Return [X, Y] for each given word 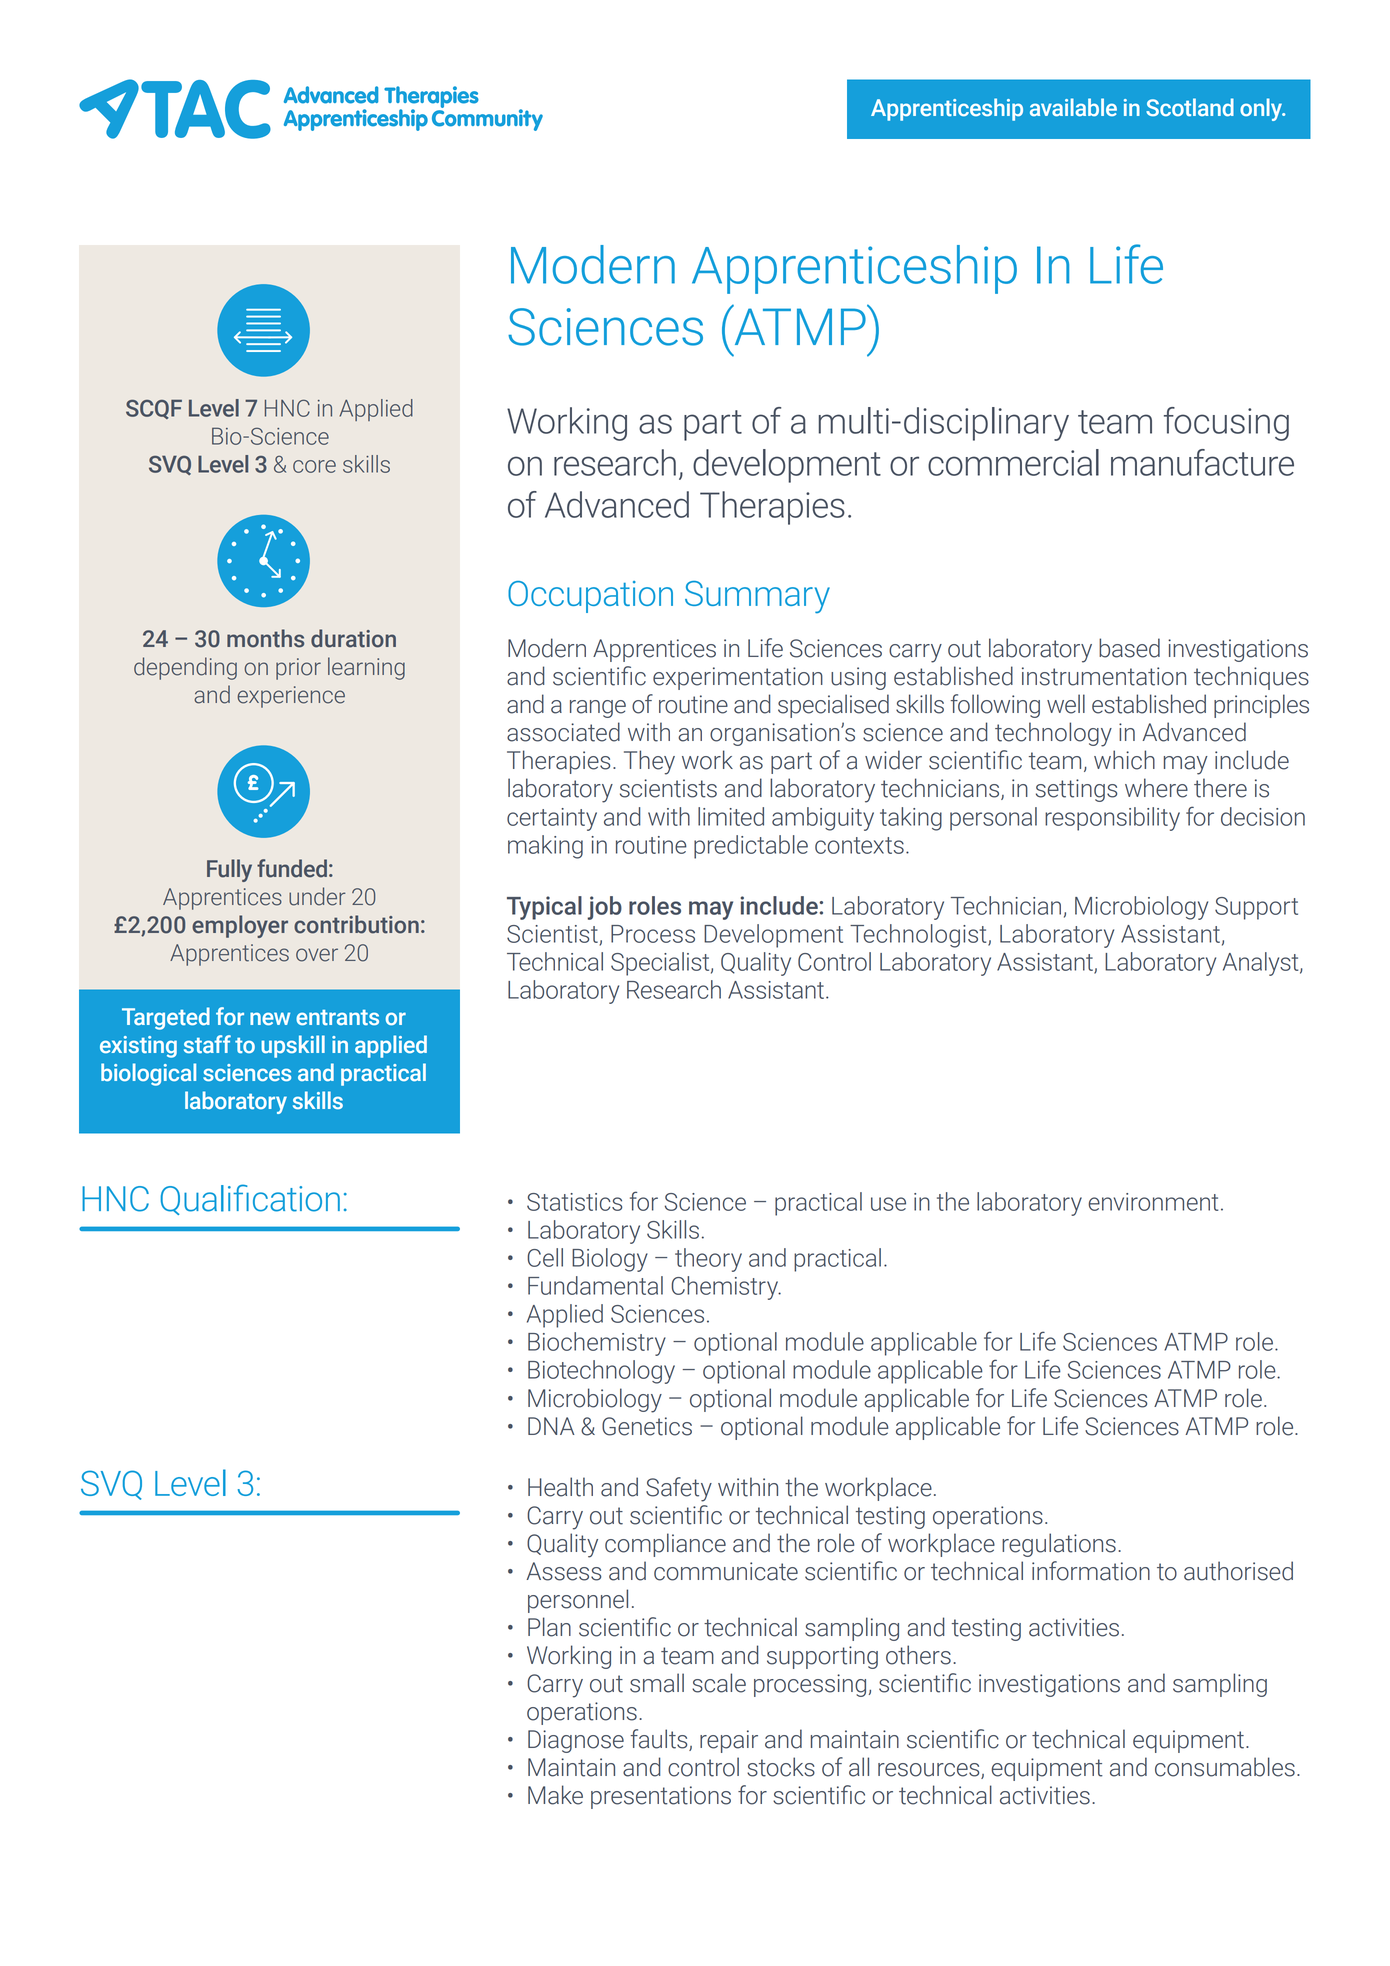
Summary [757, 597]
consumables [1225, 1767]
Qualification [250, 1199]
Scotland [1190, 107]
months [265, 638]
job [604, 908]
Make [555, 1795]
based [1129, 648]
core [314, 466]
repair [729, 1741]
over [317, 955]
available [1073, 107]
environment [1153, 1202]
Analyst [1262, 964]
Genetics [647, 1426]
